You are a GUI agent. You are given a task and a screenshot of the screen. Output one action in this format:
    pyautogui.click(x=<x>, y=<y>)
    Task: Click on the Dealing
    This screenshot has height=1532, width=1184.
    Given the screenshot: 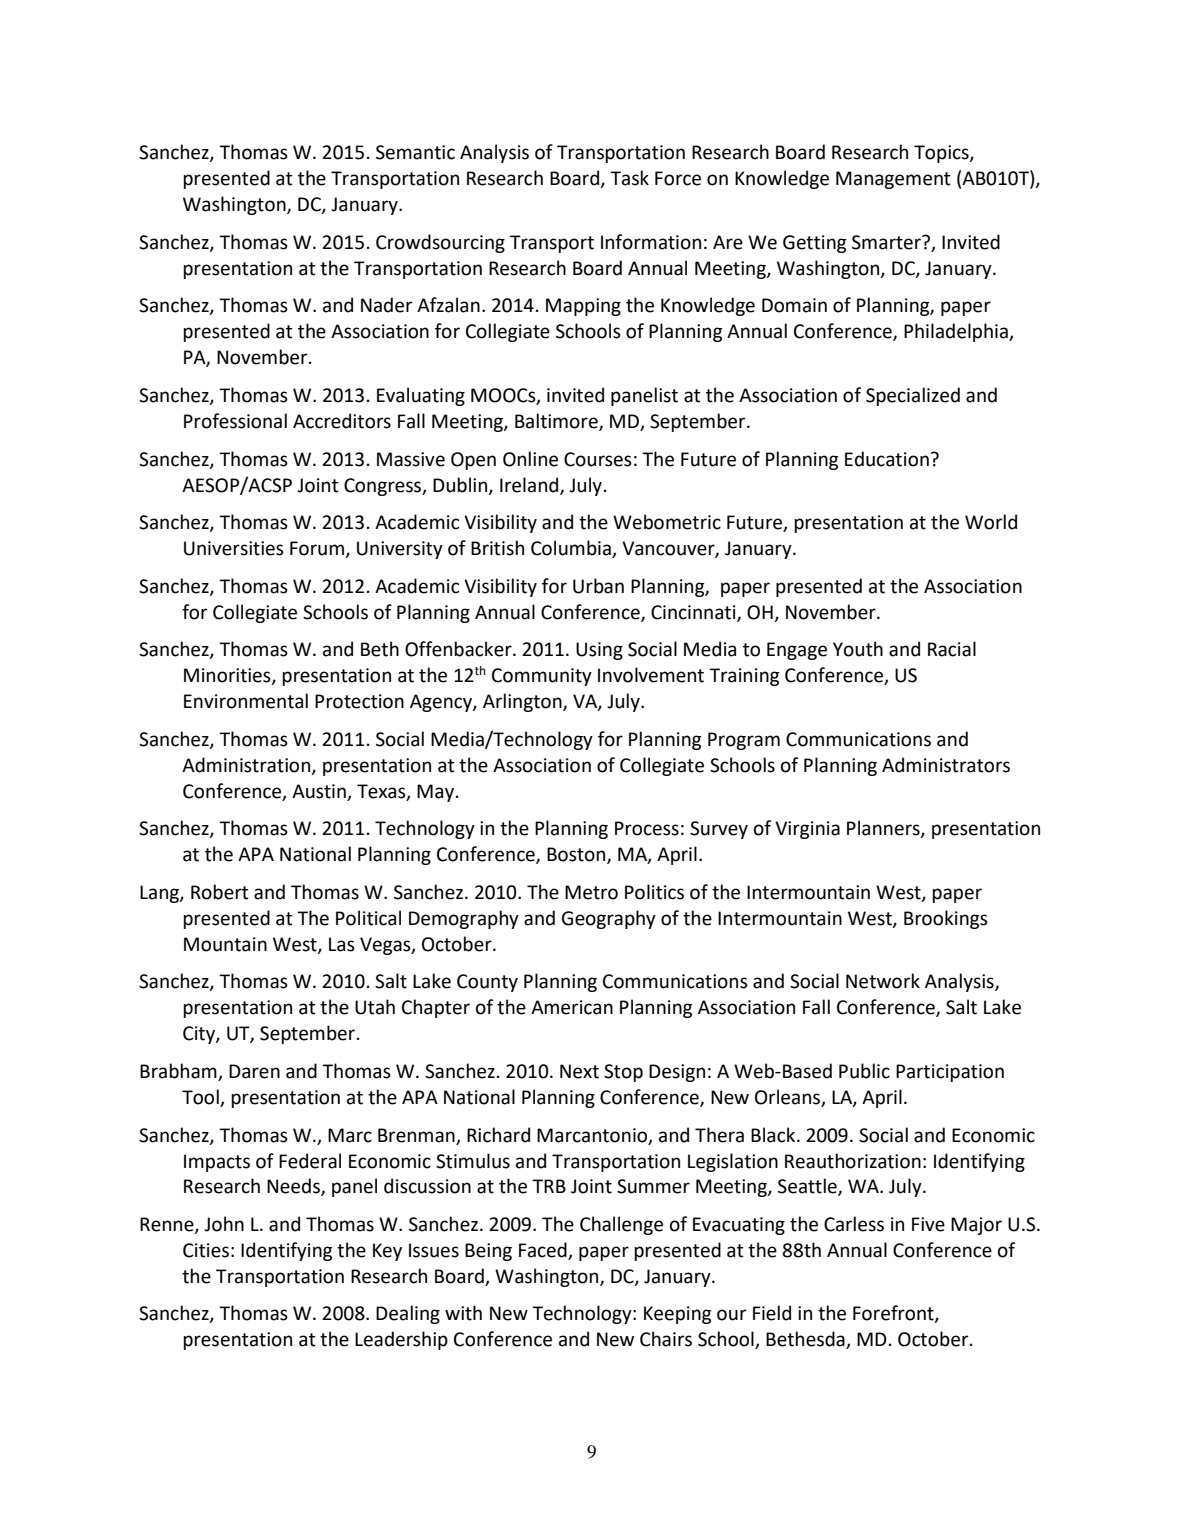 What is the action you would take?
    pyautogui.click(x=408, y=1314)
